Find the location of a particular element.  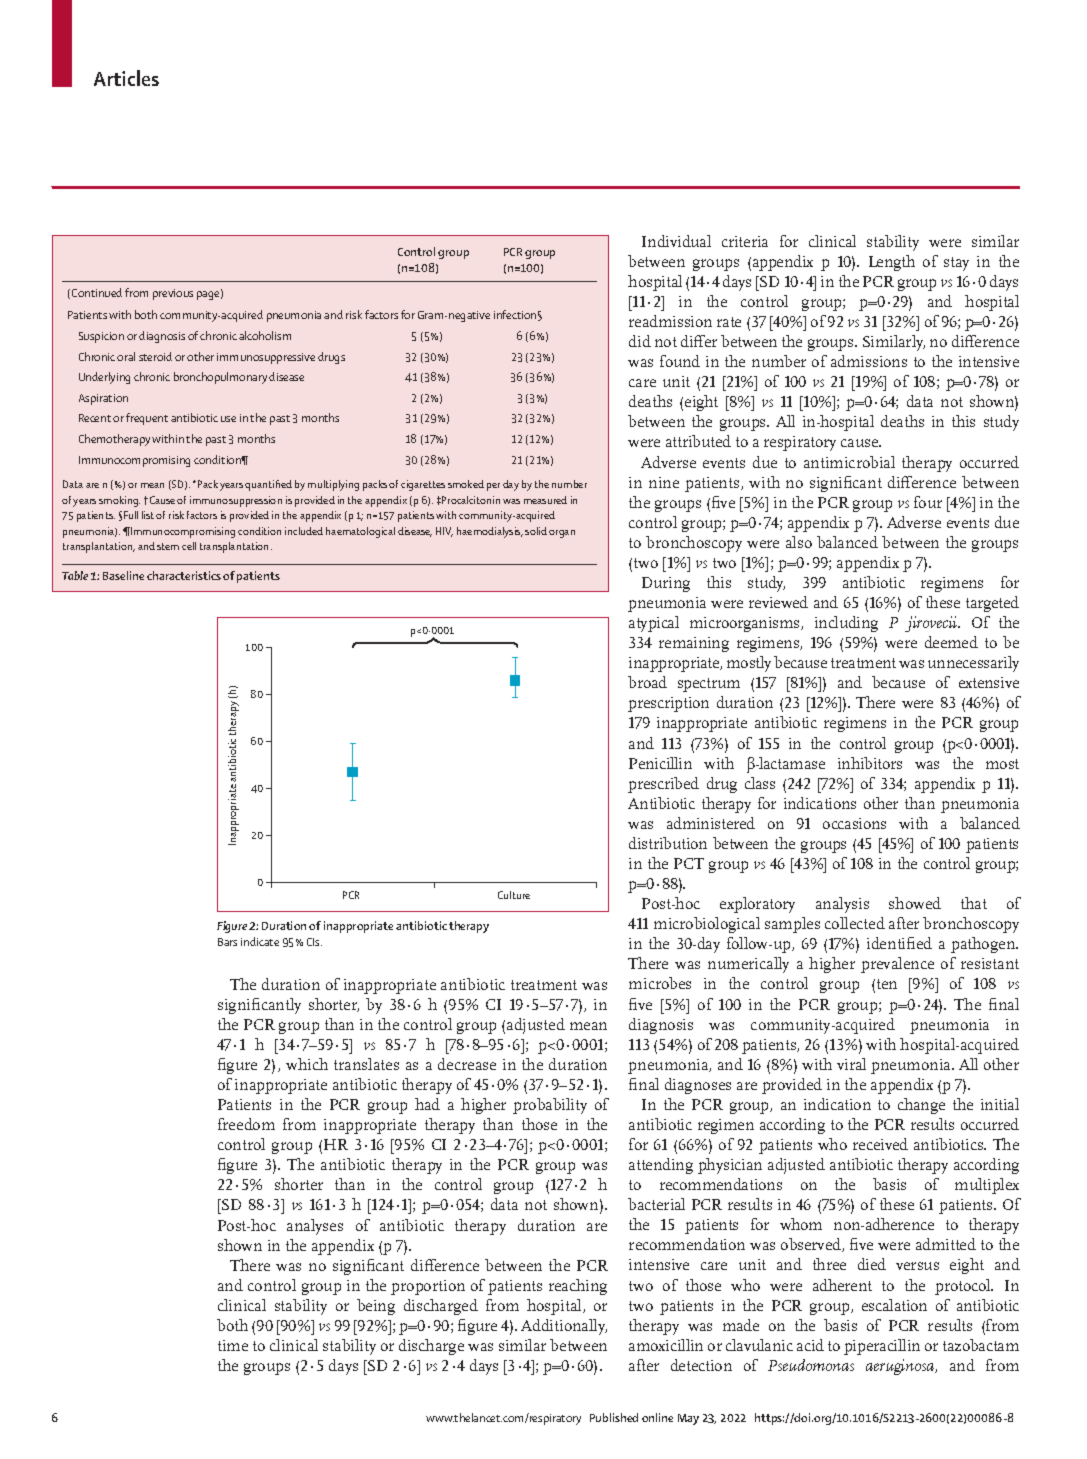

Penicillin is located at coordinates (660, 763).
